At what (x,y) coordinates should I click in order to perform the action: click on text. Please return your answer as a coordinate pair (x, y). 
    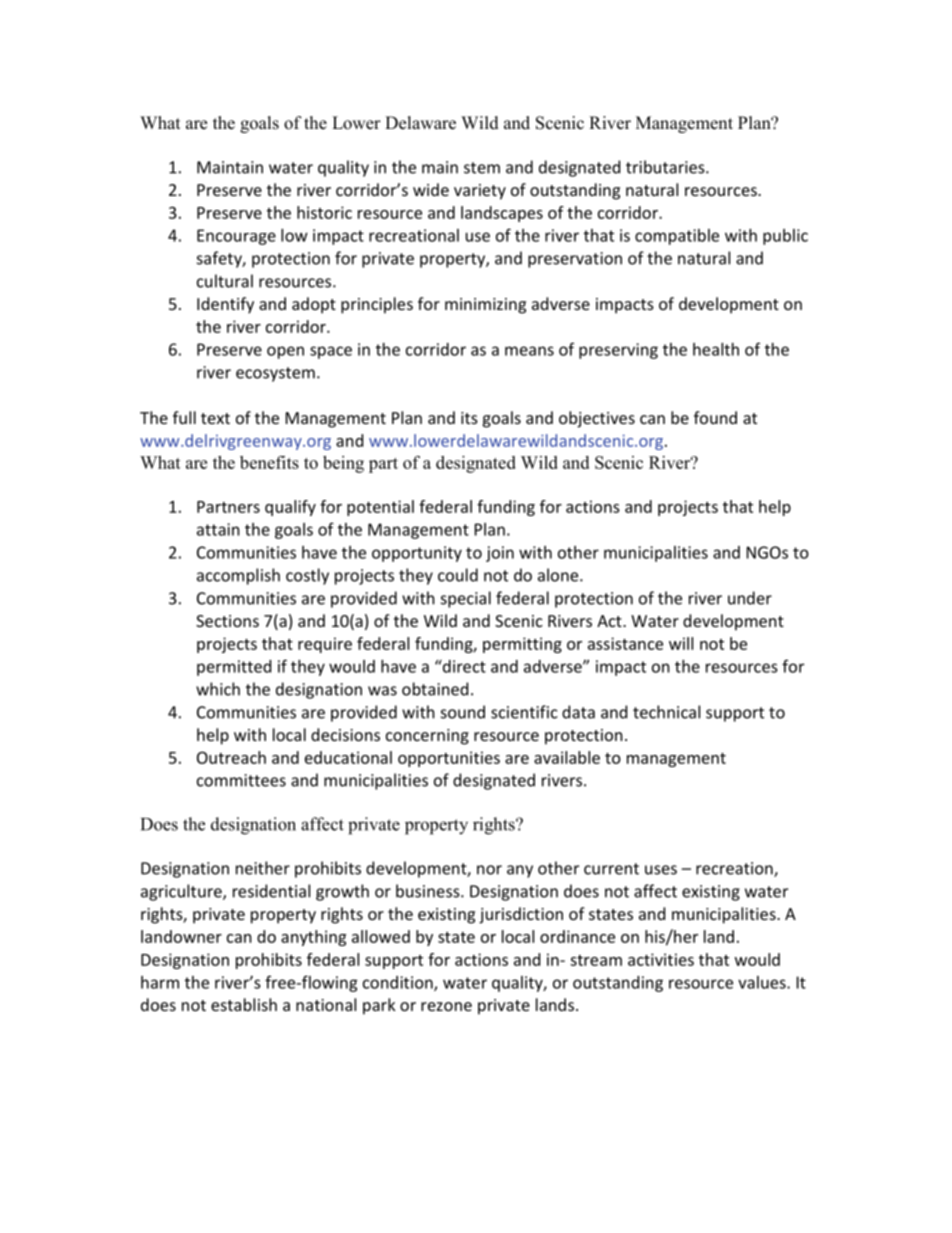
    Looking at the image, I should click on (215, 418).
